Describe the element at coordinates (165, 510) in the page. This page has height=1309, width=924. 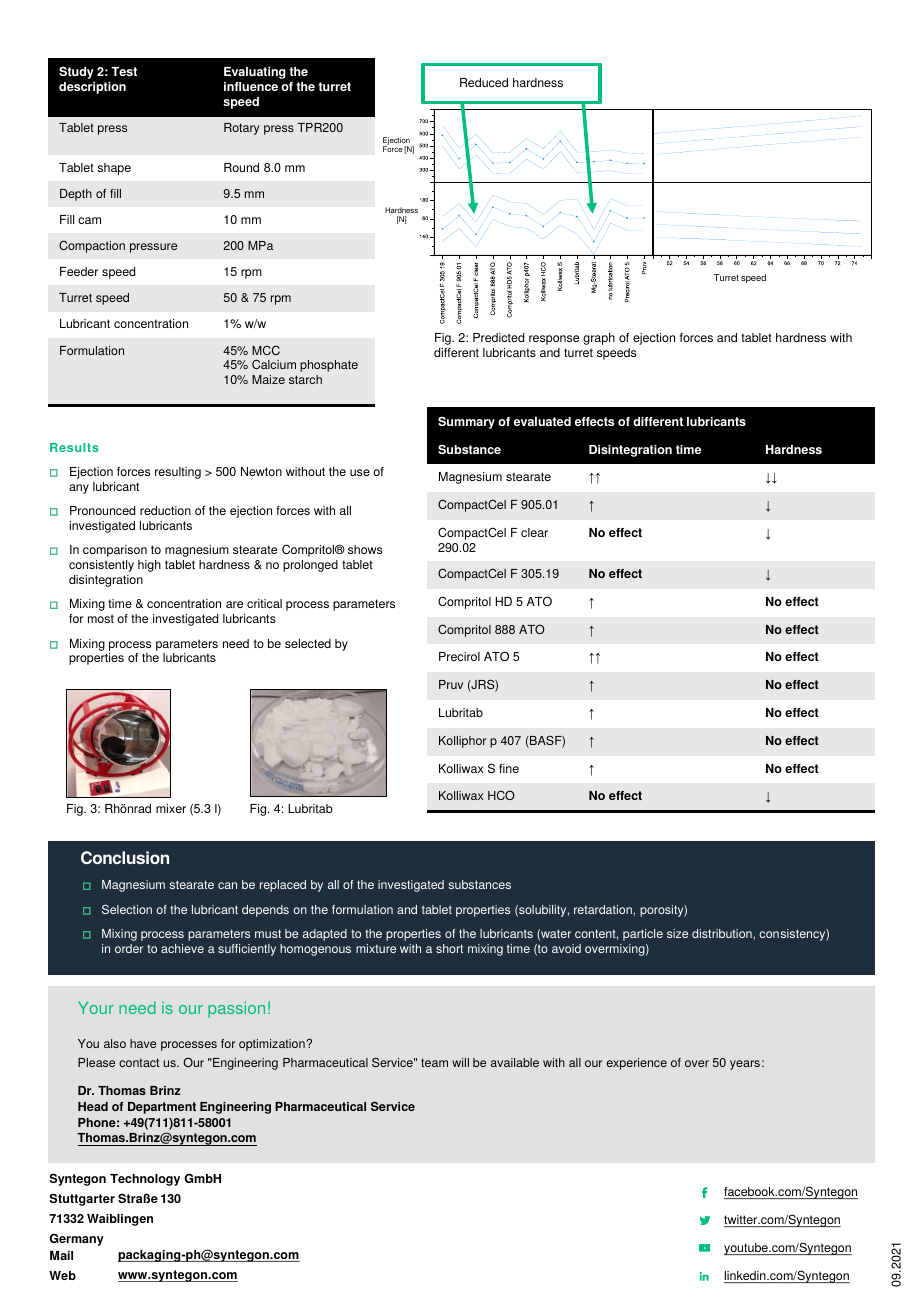
I see `reduction` at that location.
